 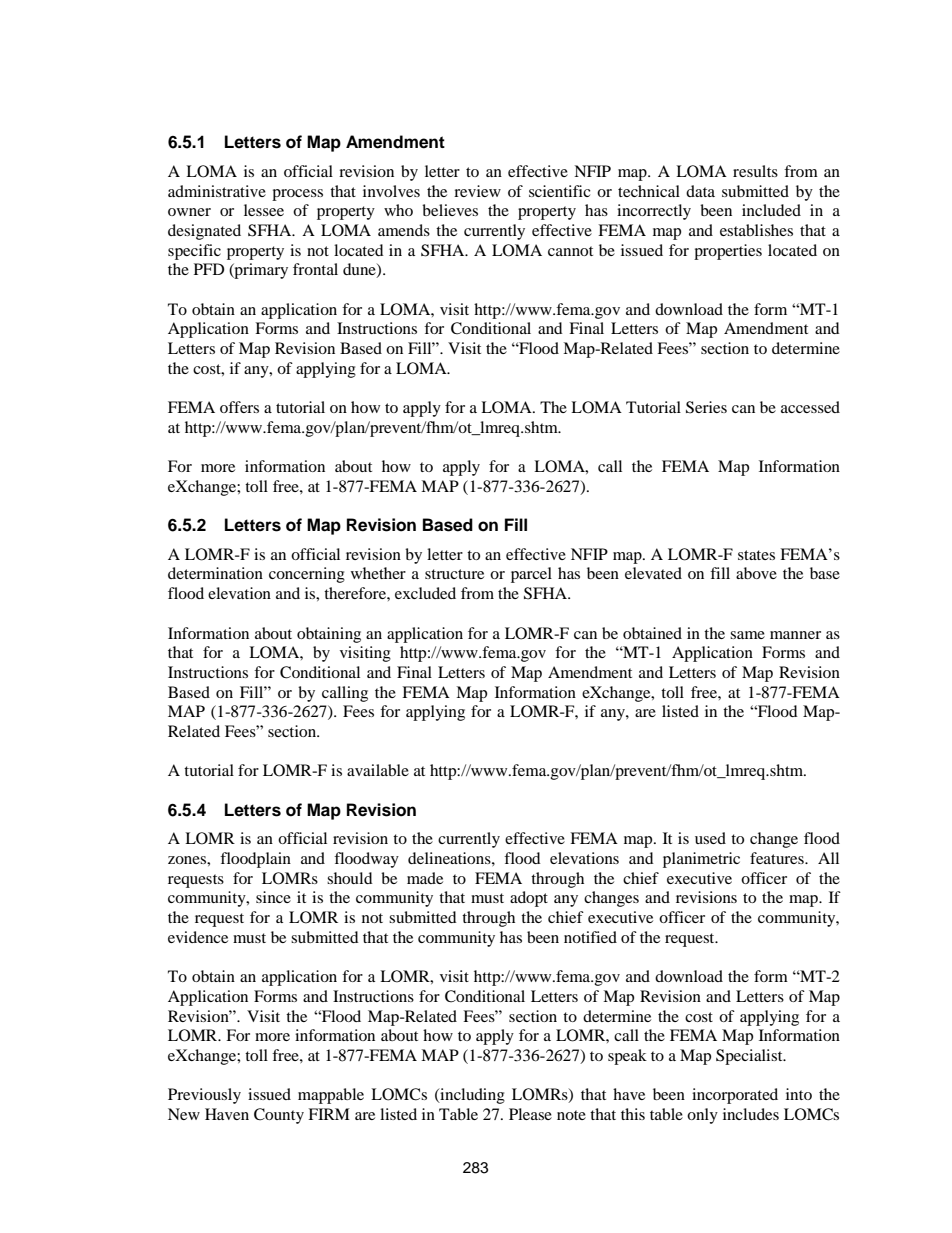 What do you see at coordinates (378, 770) in the image?
I see `available` at bounding box center [378, 770].
